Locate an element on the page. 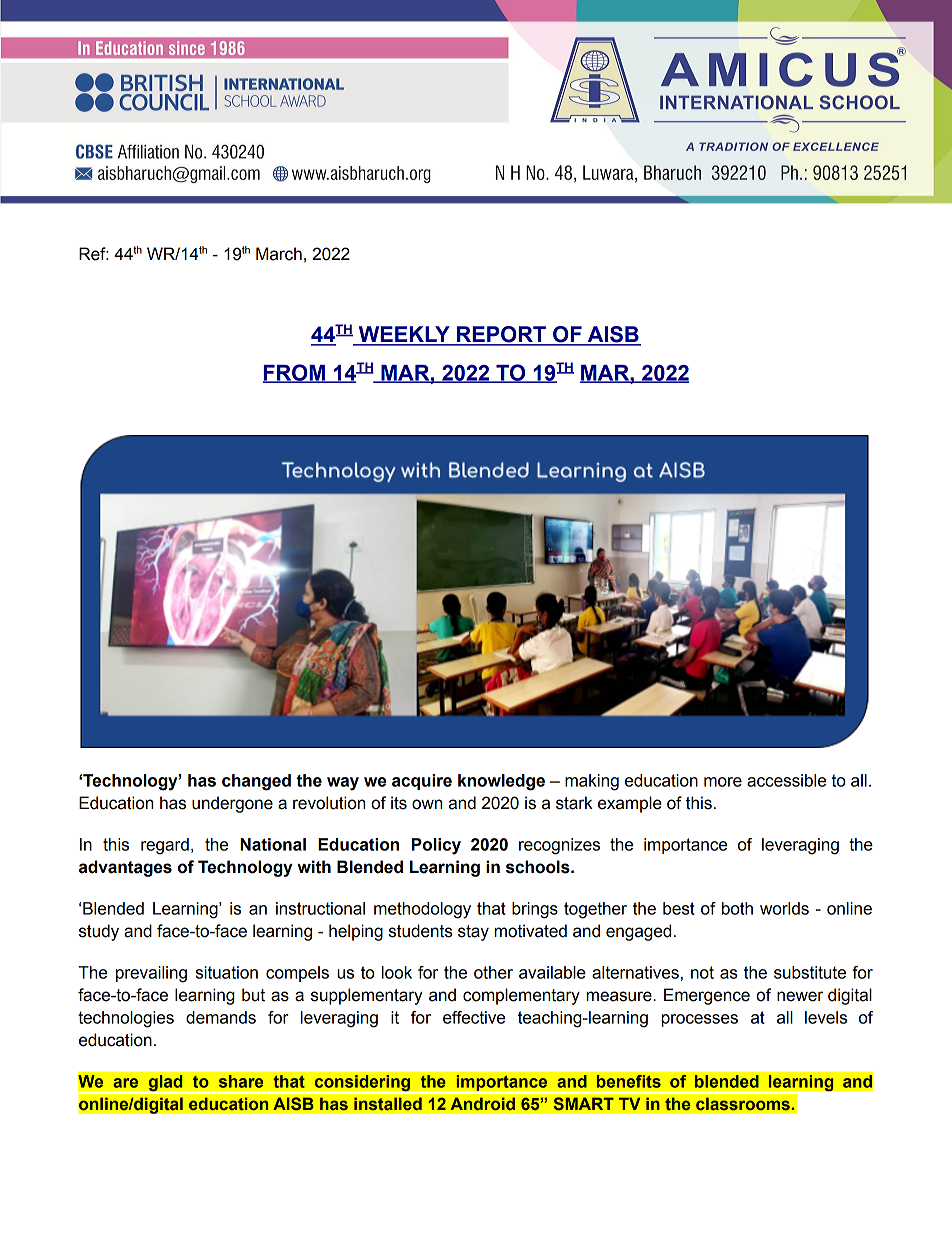 The height and width of the page is (1233, 952). Policy is located at coordinates (436, 846).
